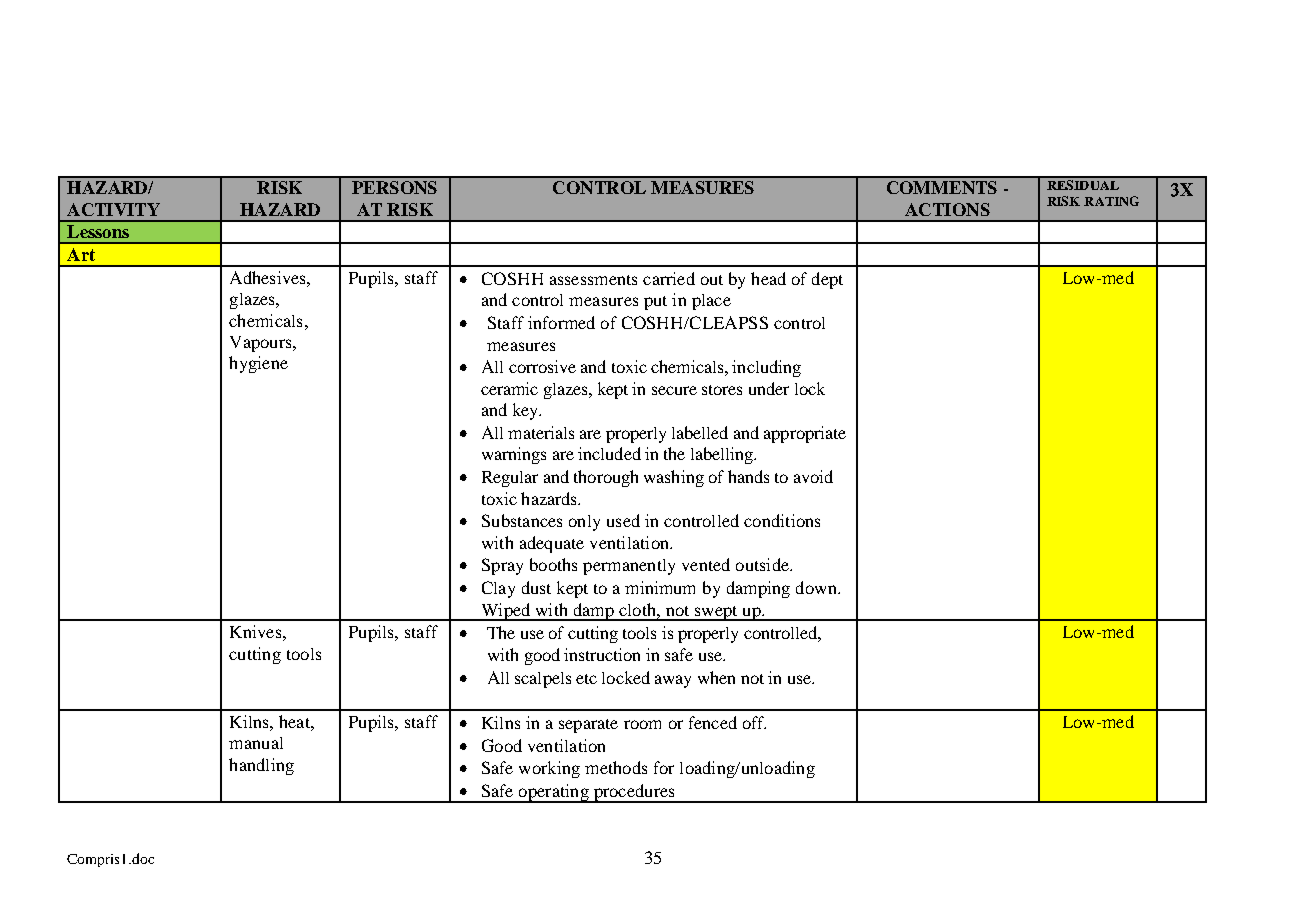 This screenshot has height=924, width=1307. Describe the element at coordinates (549, 769) in the screenshot. I see `working` at that location.
